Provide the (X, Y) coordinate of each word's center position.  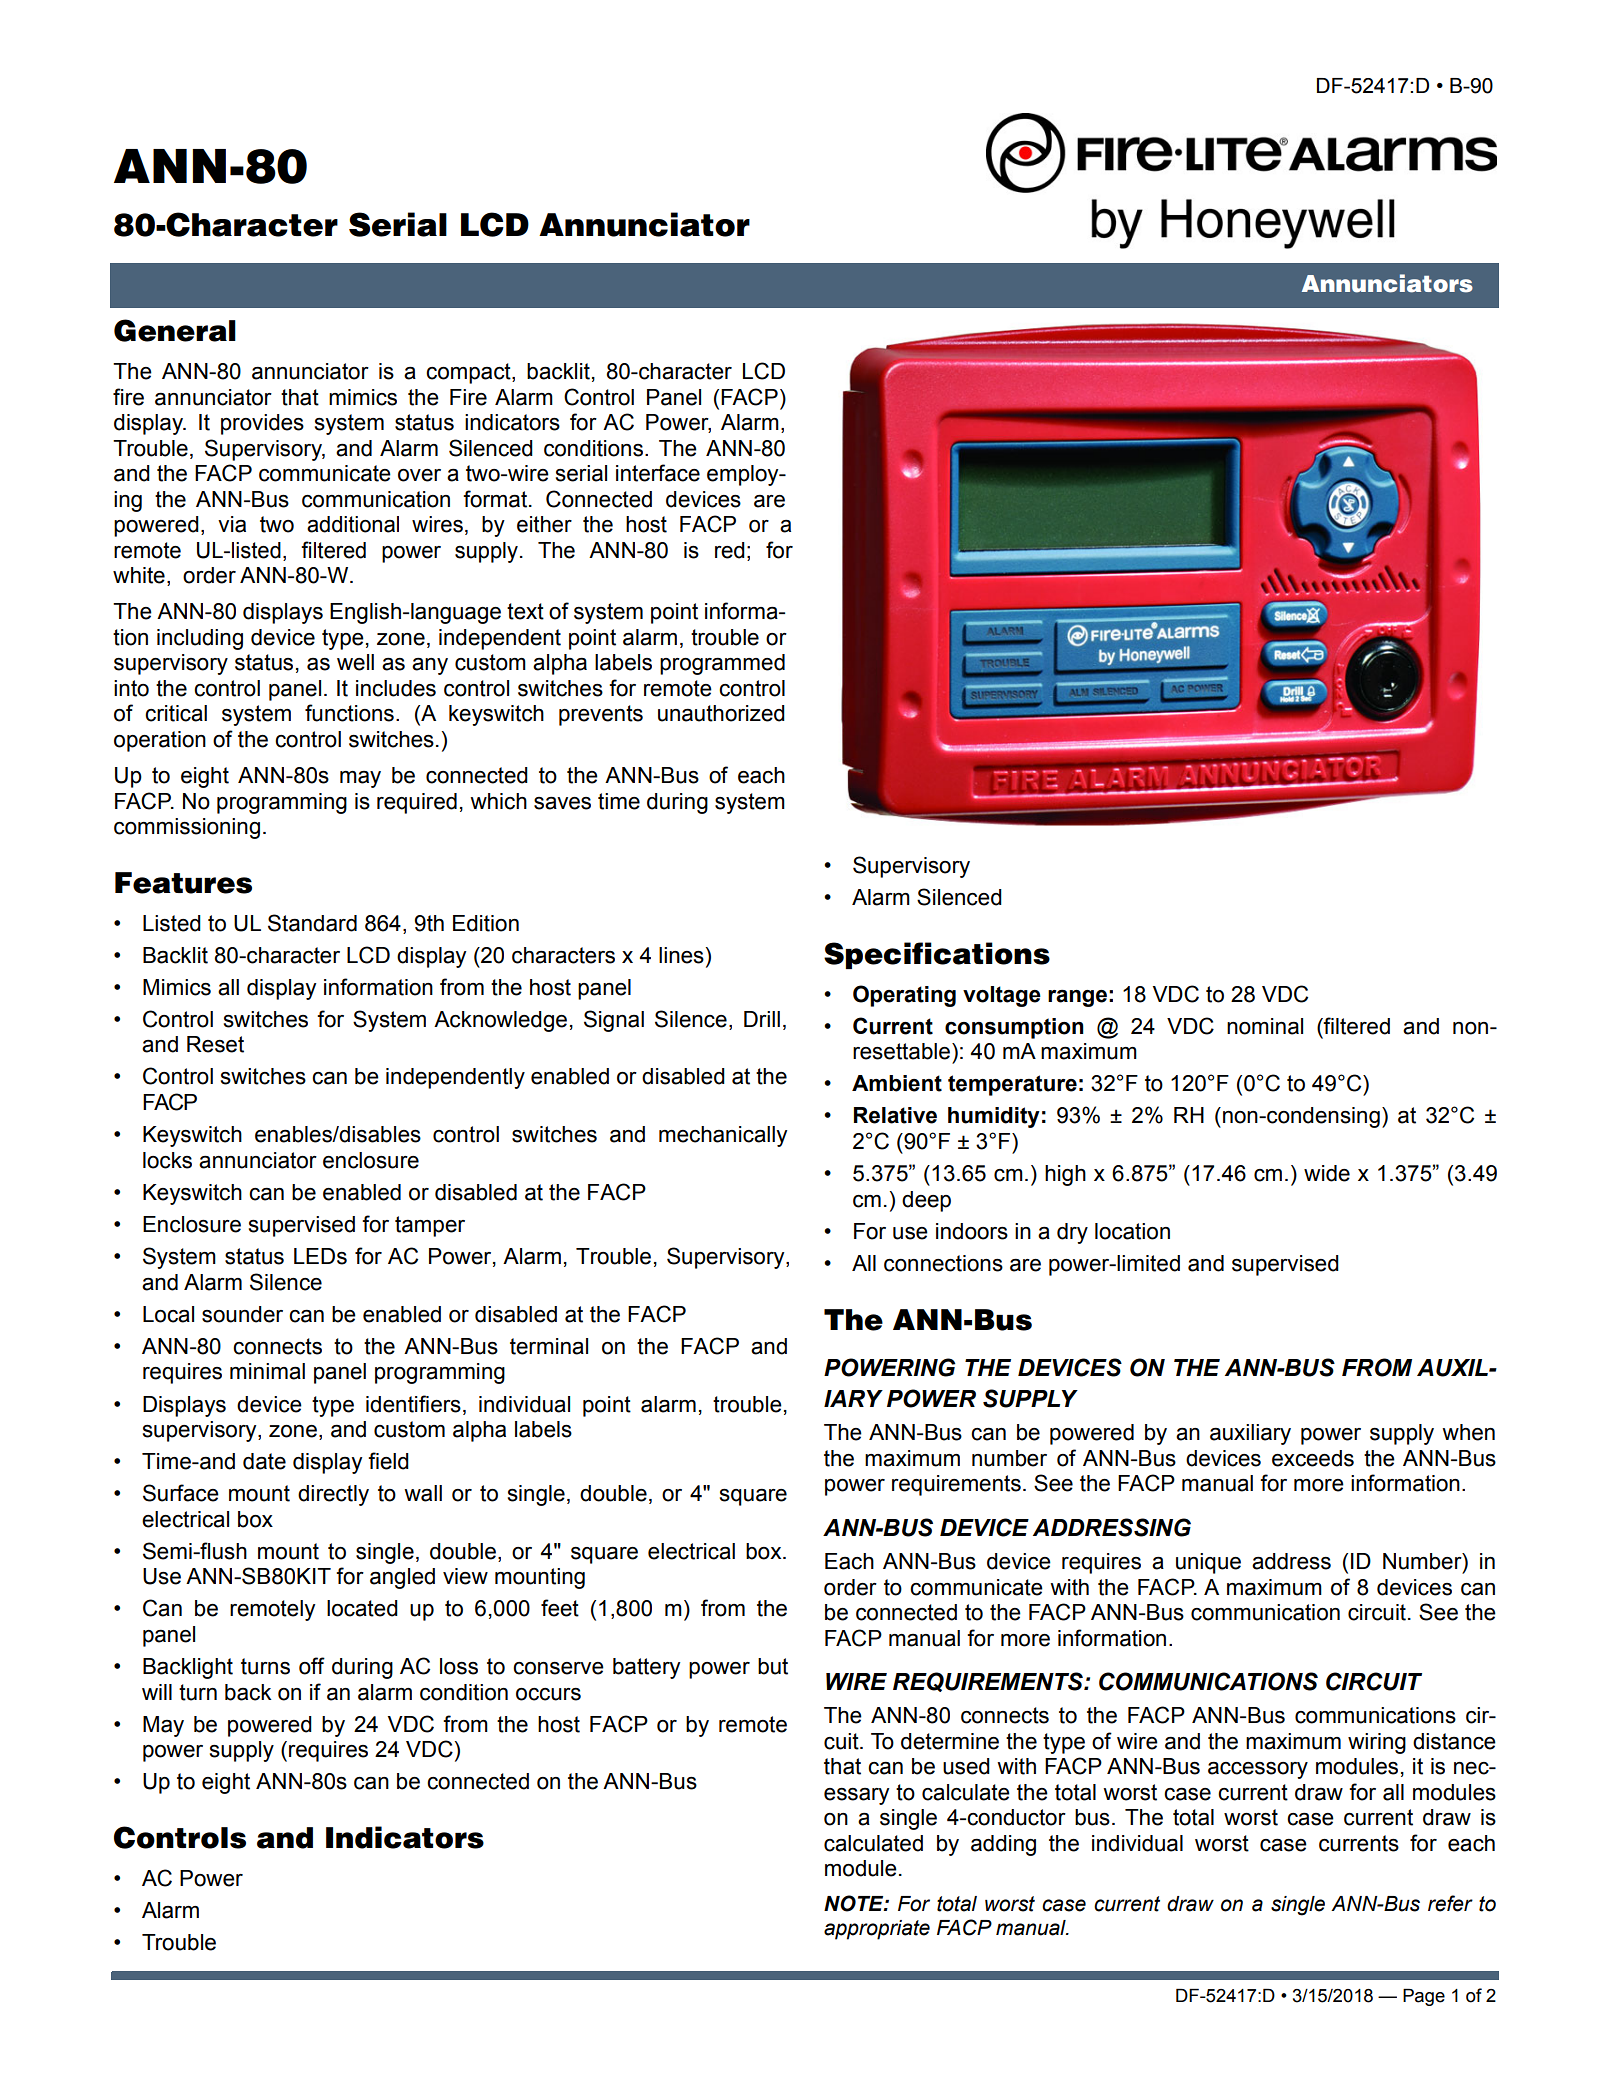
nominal (1265, 1026)
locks (167, 1160)
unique (1208, 1563)
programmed (722, 664)
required (417, 803)
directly (333, 1495)
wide (1327, 1173)
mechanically (723, 1136)
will (157, 1692)
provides (262, 424)
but (773, 1666)
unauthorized (721, 713)
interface (658, 473)
